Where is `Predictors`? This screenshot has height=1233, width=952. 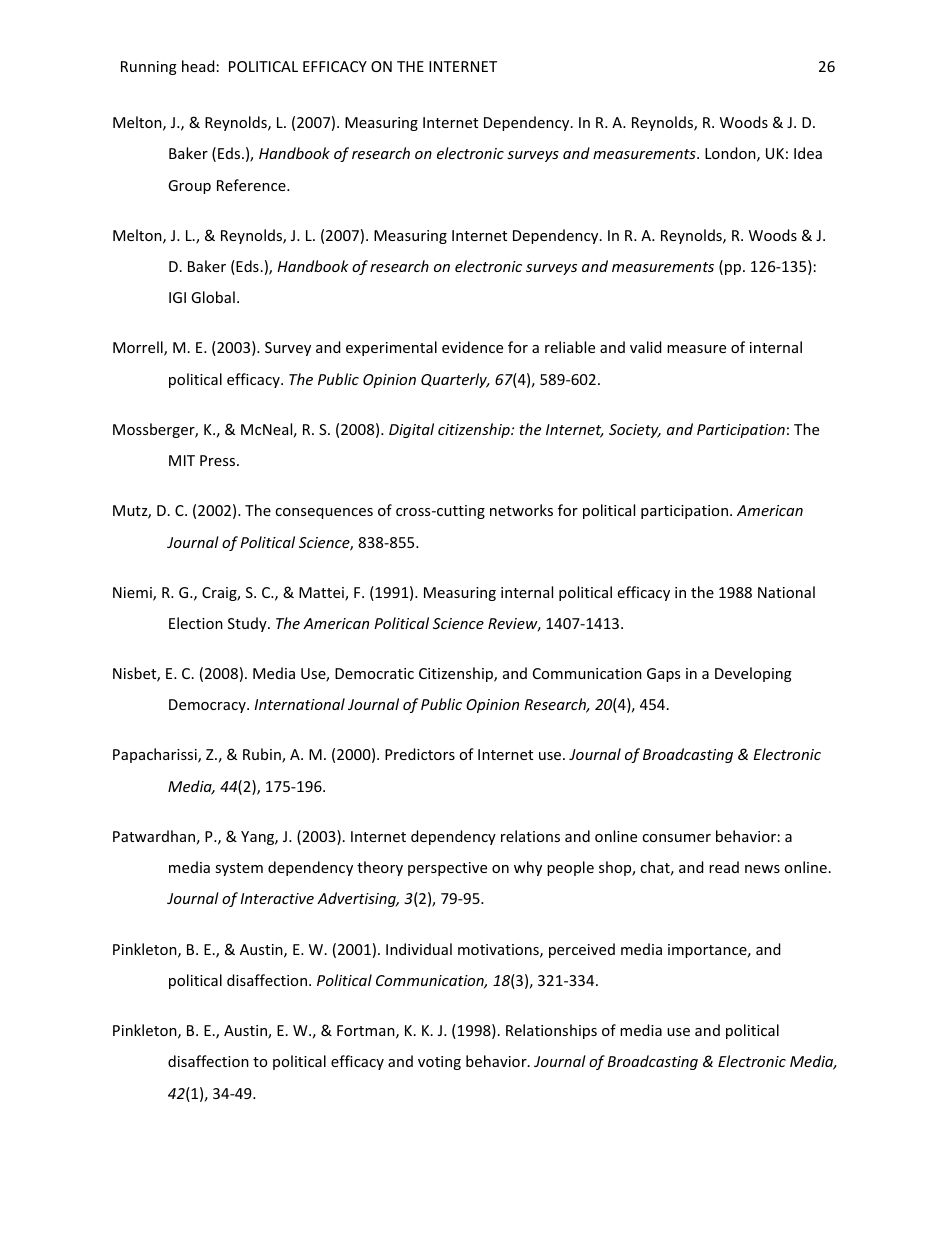
Predictors is located at coordinates (420, 754).
